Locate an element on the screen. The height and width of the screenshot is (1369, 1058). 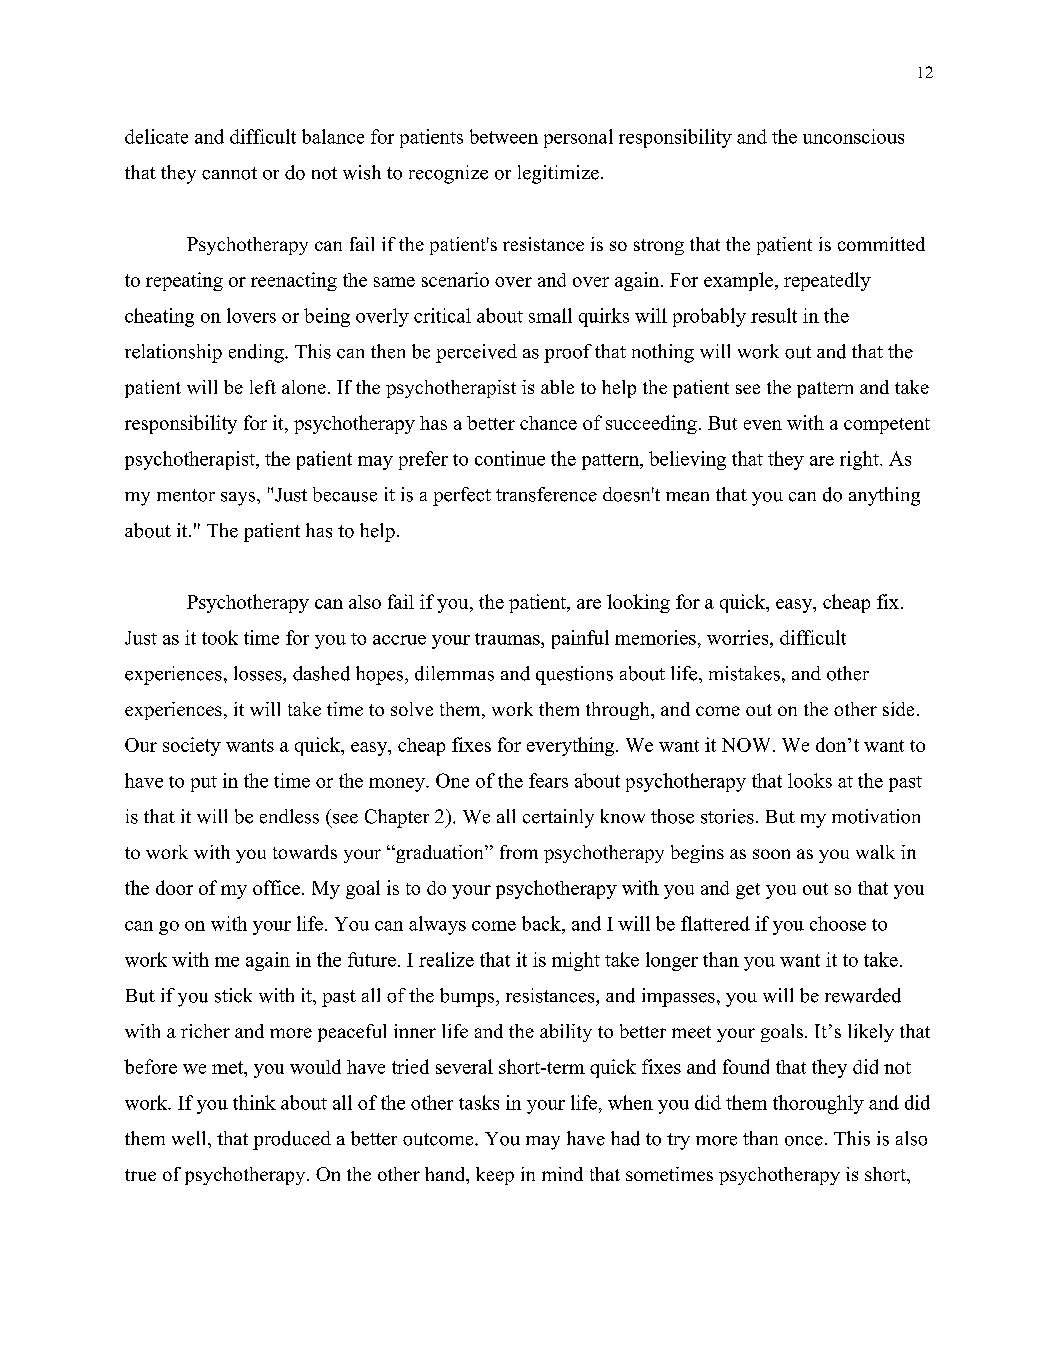
well is located at coordinates (190, 1138).
